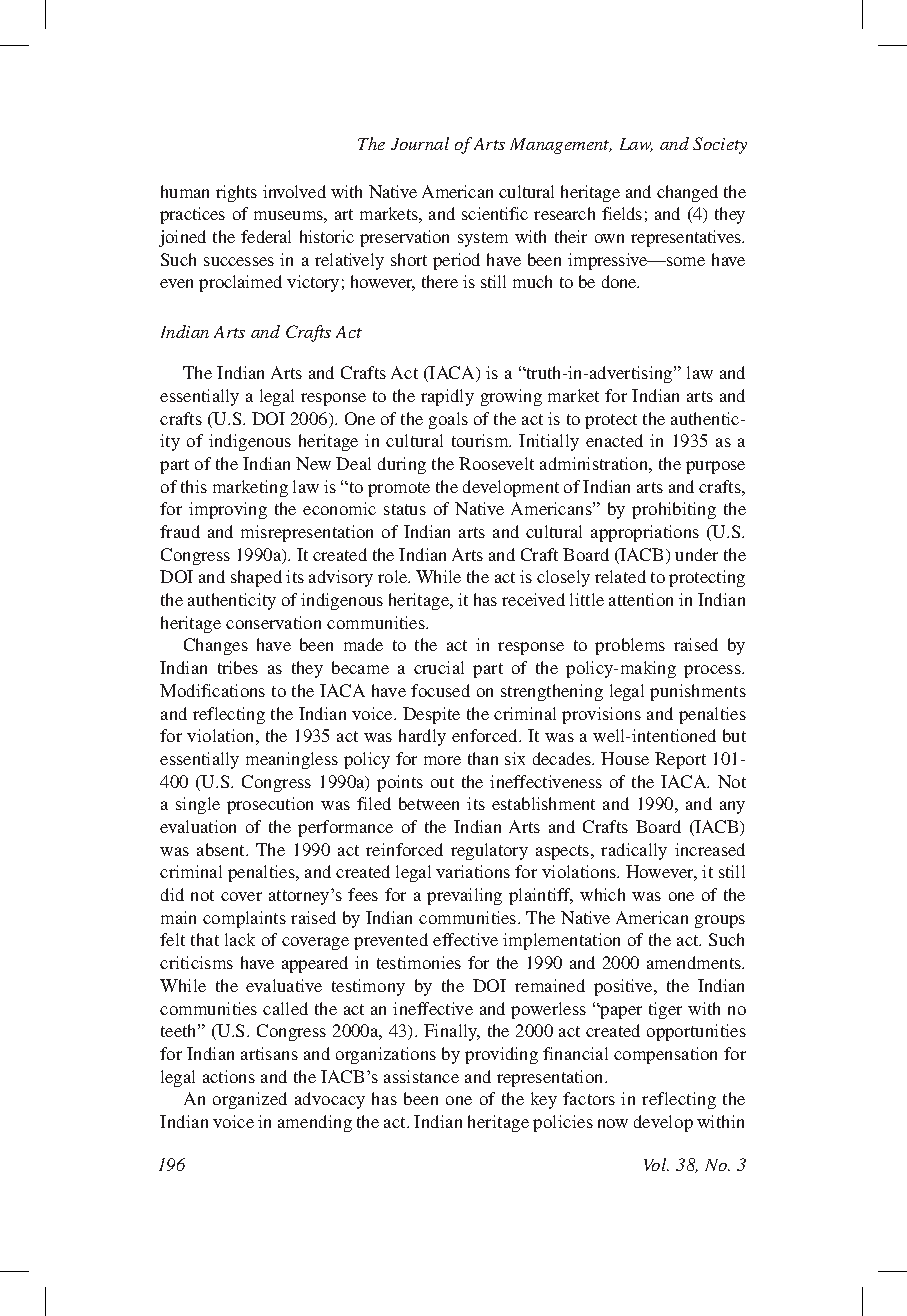 The width and height of the document is (907, 1316). I want to click on Journal, so click(420, 143).
